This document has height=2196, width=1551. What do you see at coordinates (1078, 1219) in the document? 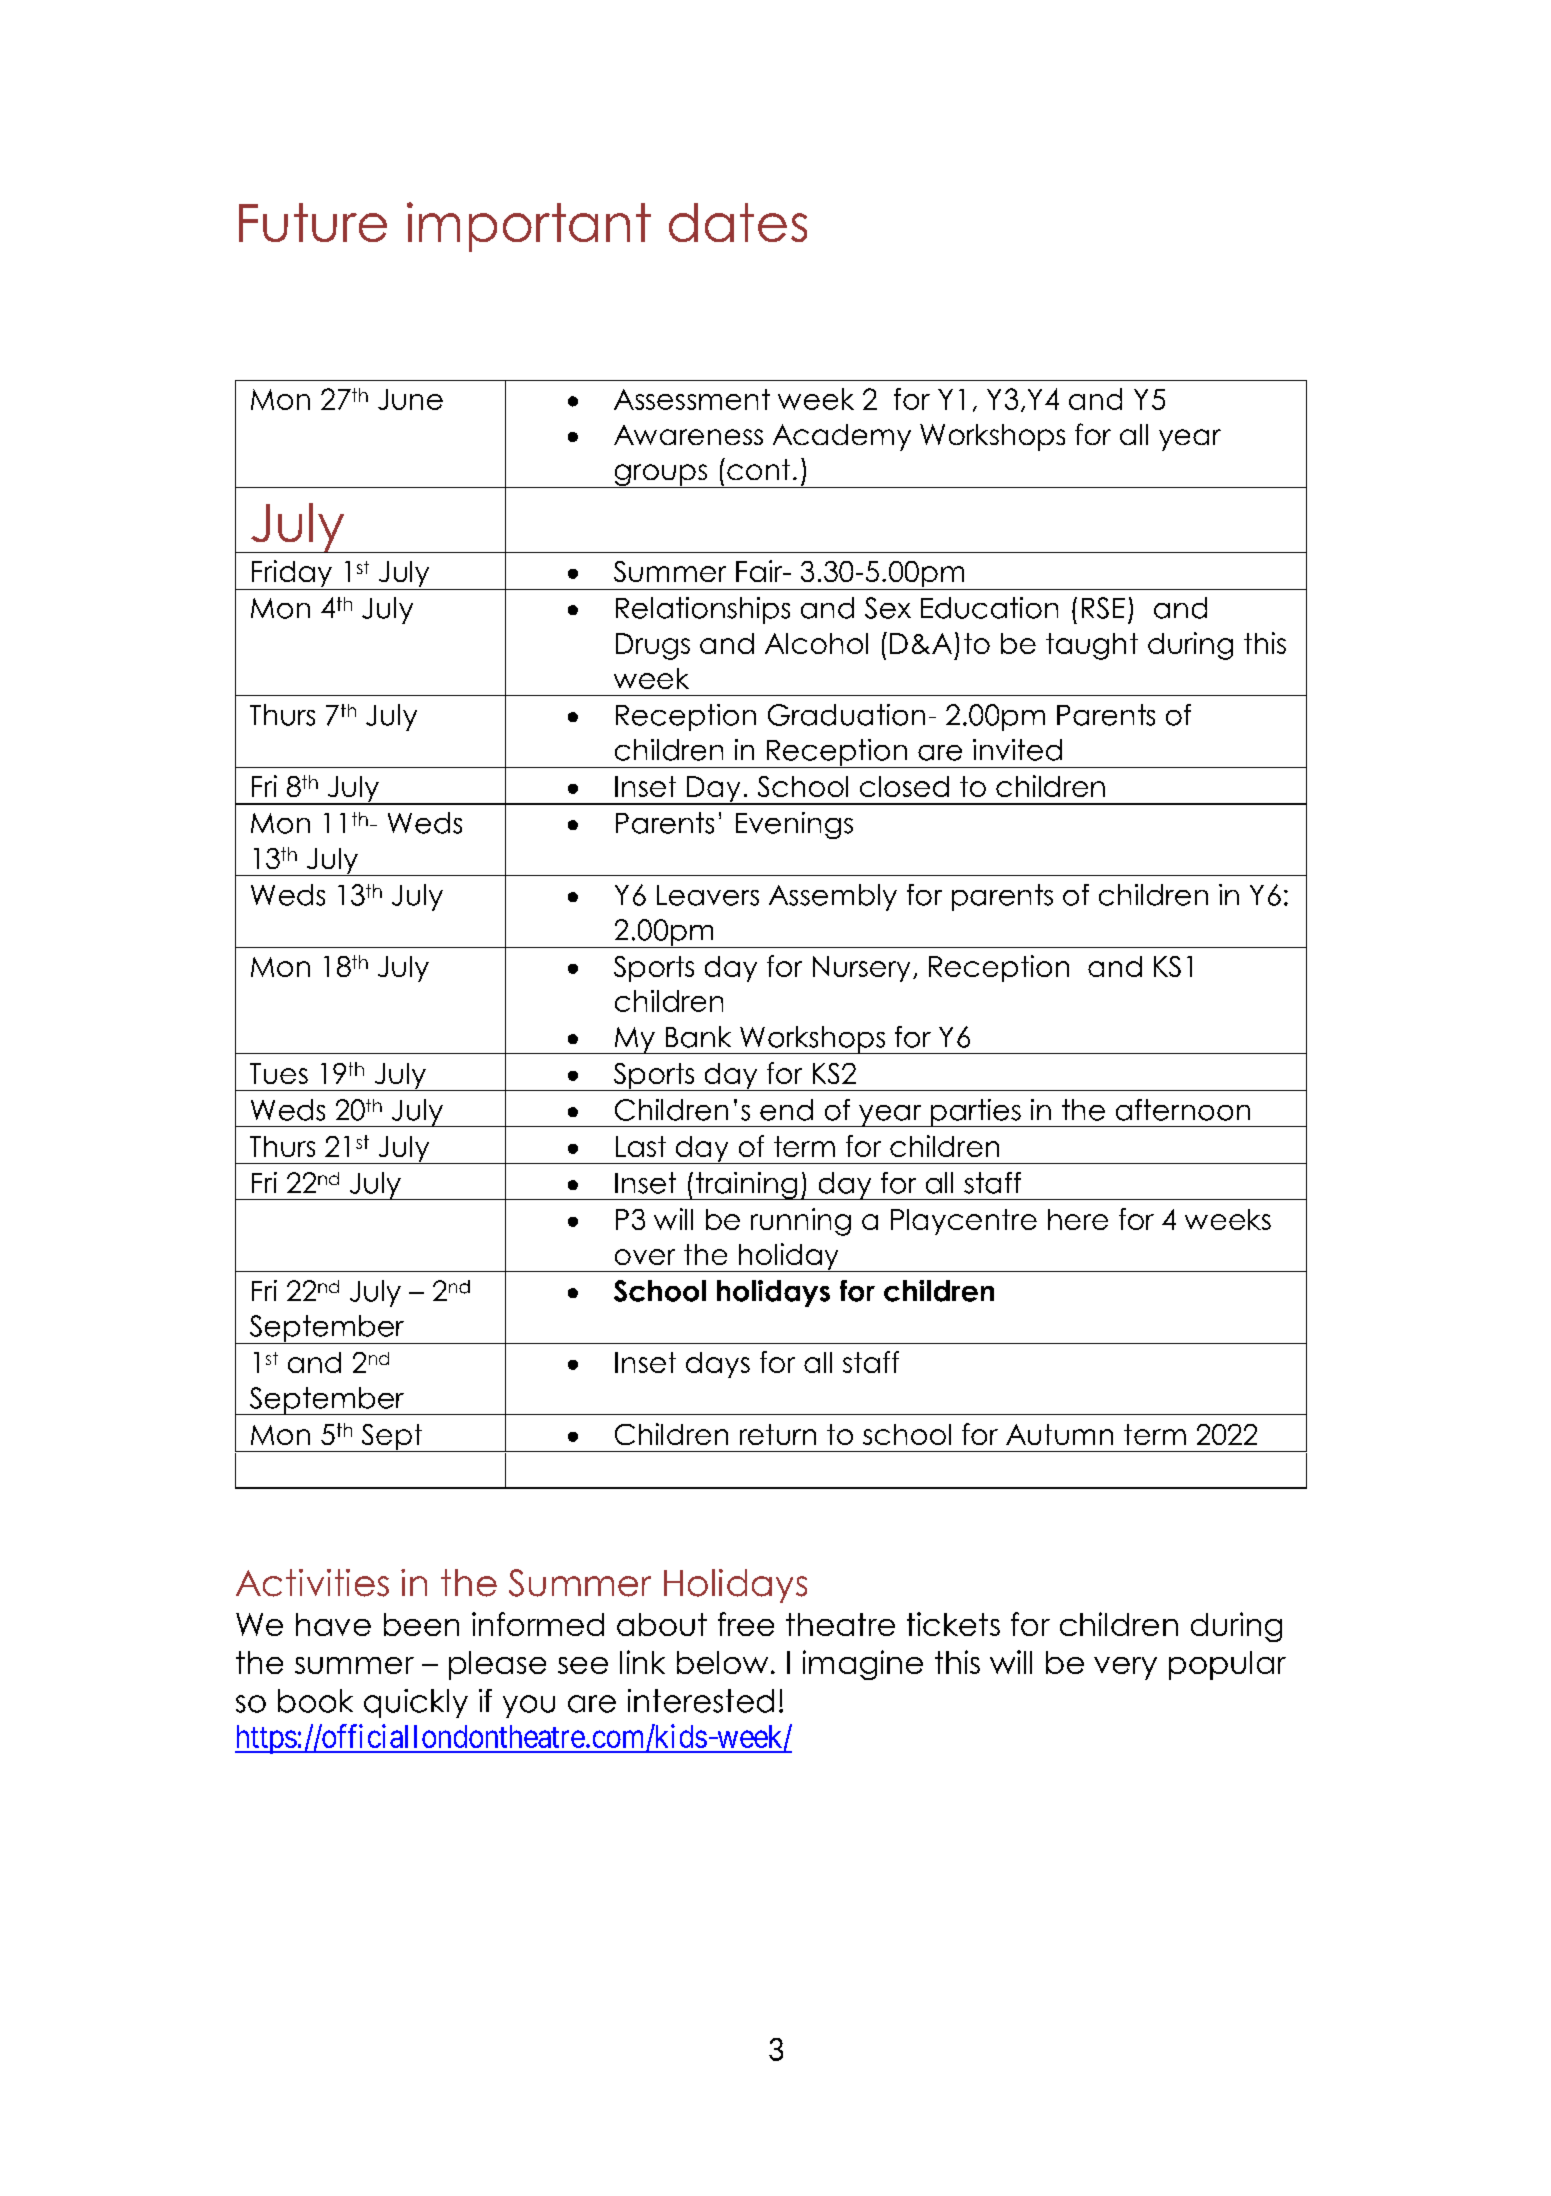
I see `here` at bounding box center [1078, 1219].
